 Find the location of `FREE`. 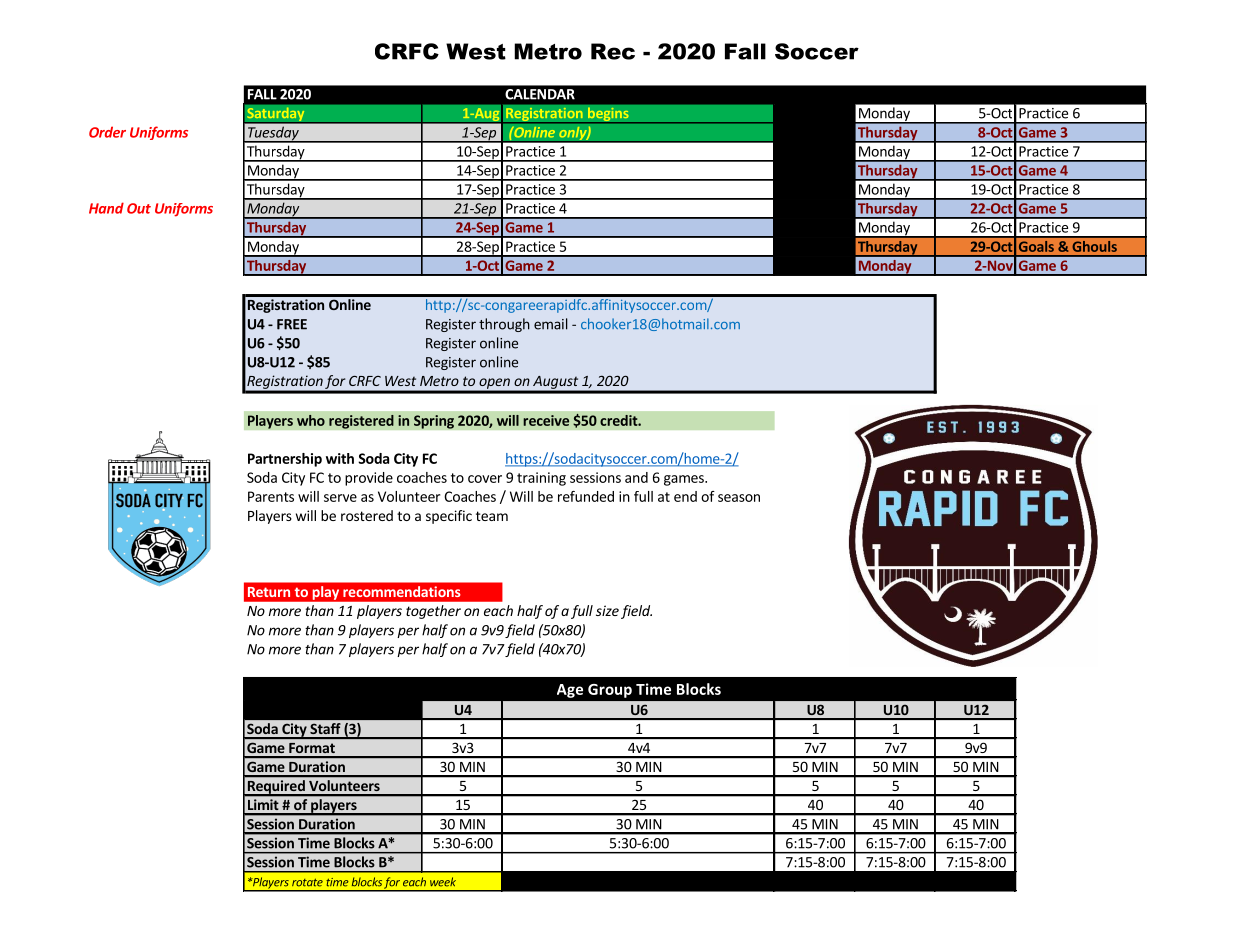

FREE is located at coordinates (292, 324).
